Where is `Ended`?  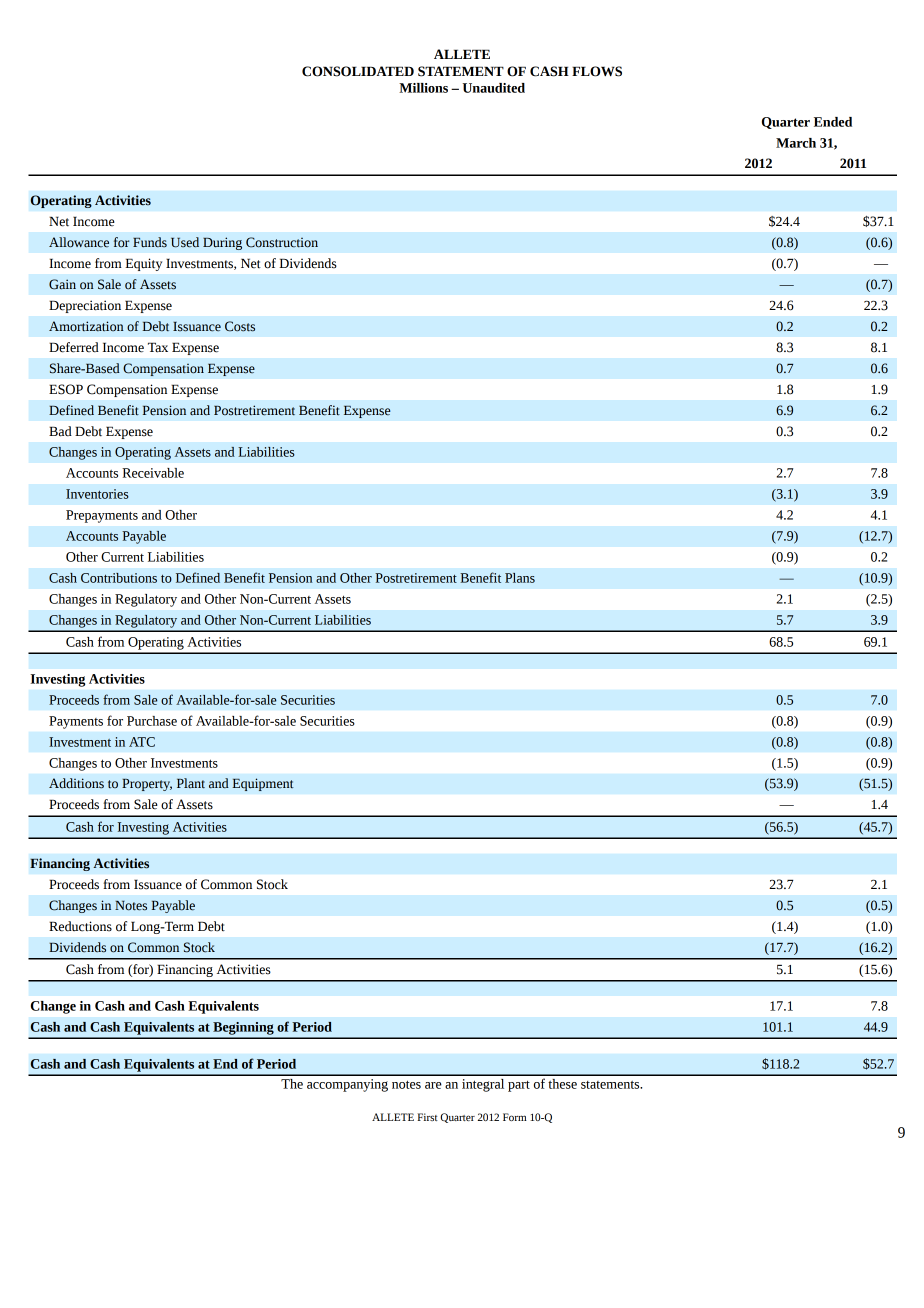
Ended is located at coordinates (833, 122).
